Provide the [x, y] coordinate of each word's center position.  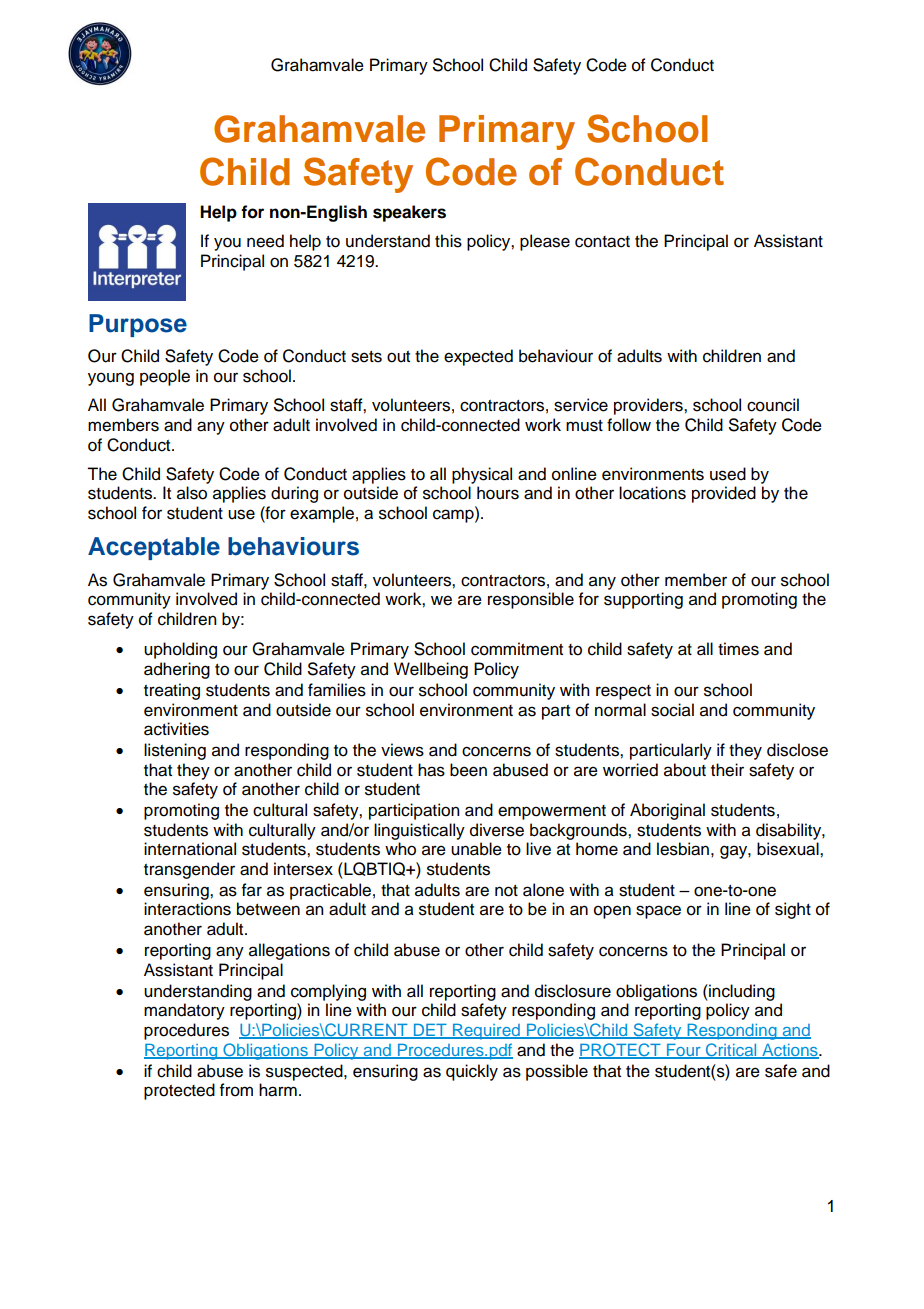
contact [602, 242]
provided [724, 494]
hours [498, 493]
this [448, 241]
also [192, 493]
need [265, 241]
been [468, 770]
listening [175, 751]
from [236, 1090]
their [727, 770]
